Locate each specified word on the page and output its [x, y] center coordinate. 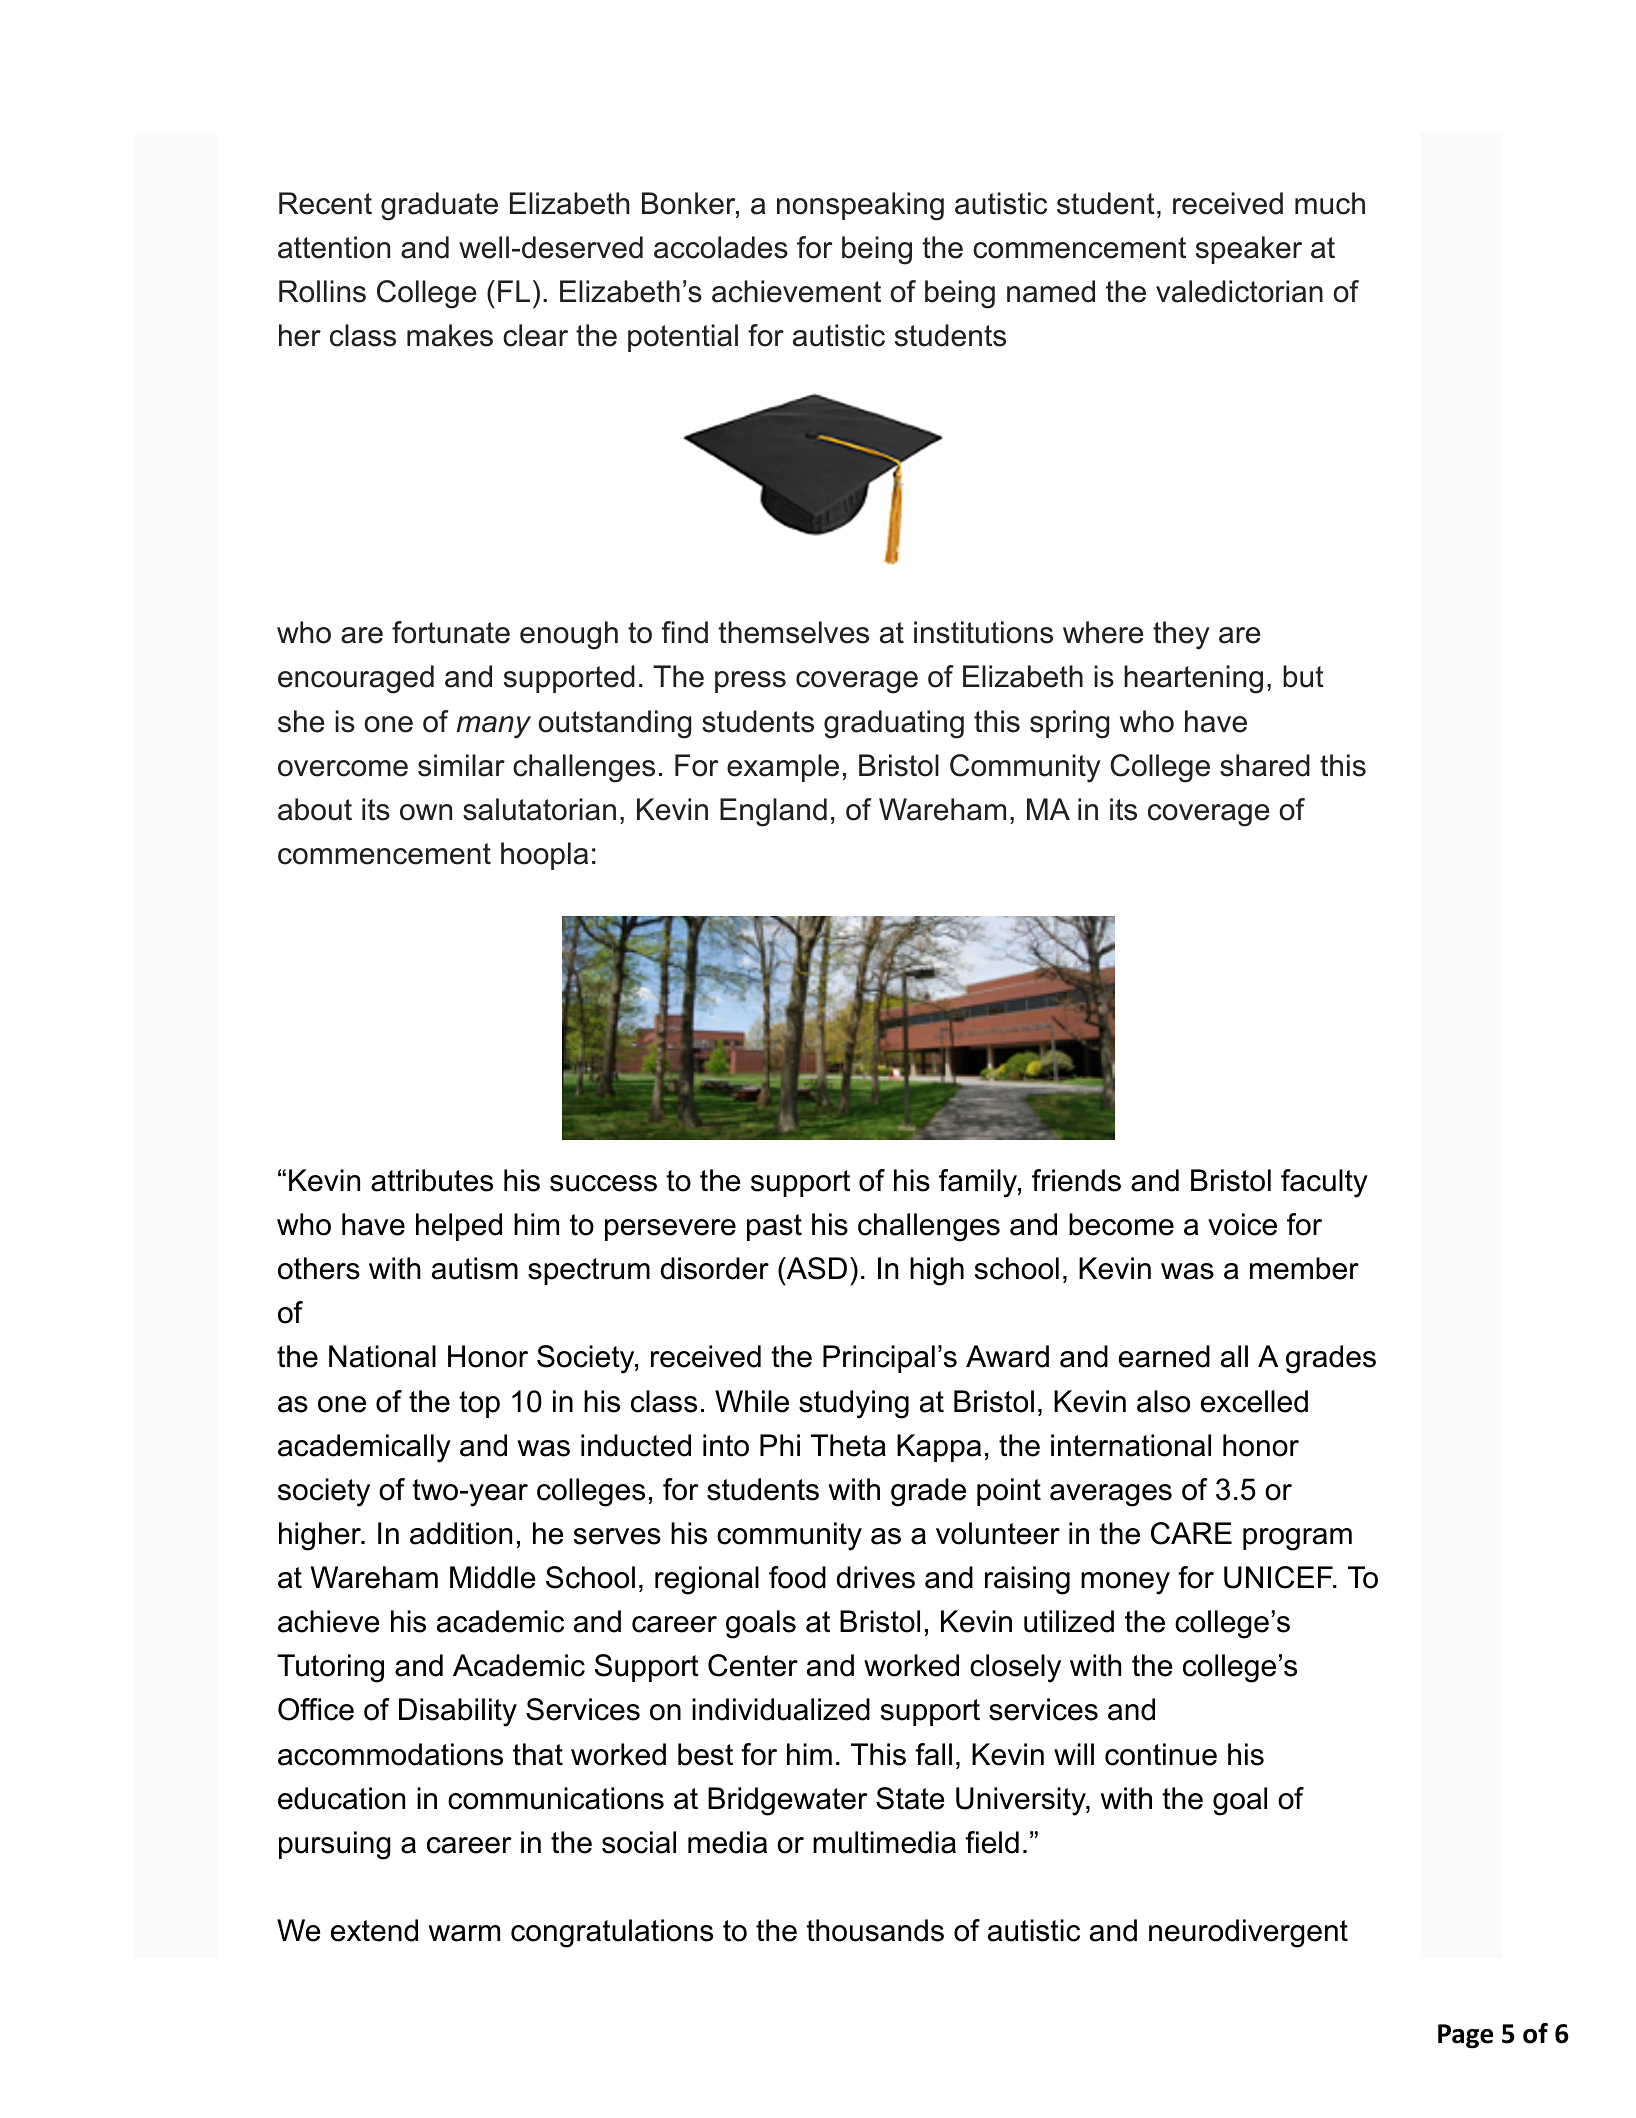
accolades [721, 247]
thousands [875, 1930]
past [774, 1227]
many [494, 727]
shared [1265, 765]
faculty [1324, 1183]
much [1330, 203]
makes [450, 335]
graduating [894, 724]
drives [876, 1577]
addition [461, 1533]
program [1297, 1539]
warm [464, 1933]
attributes [432, 1180]
